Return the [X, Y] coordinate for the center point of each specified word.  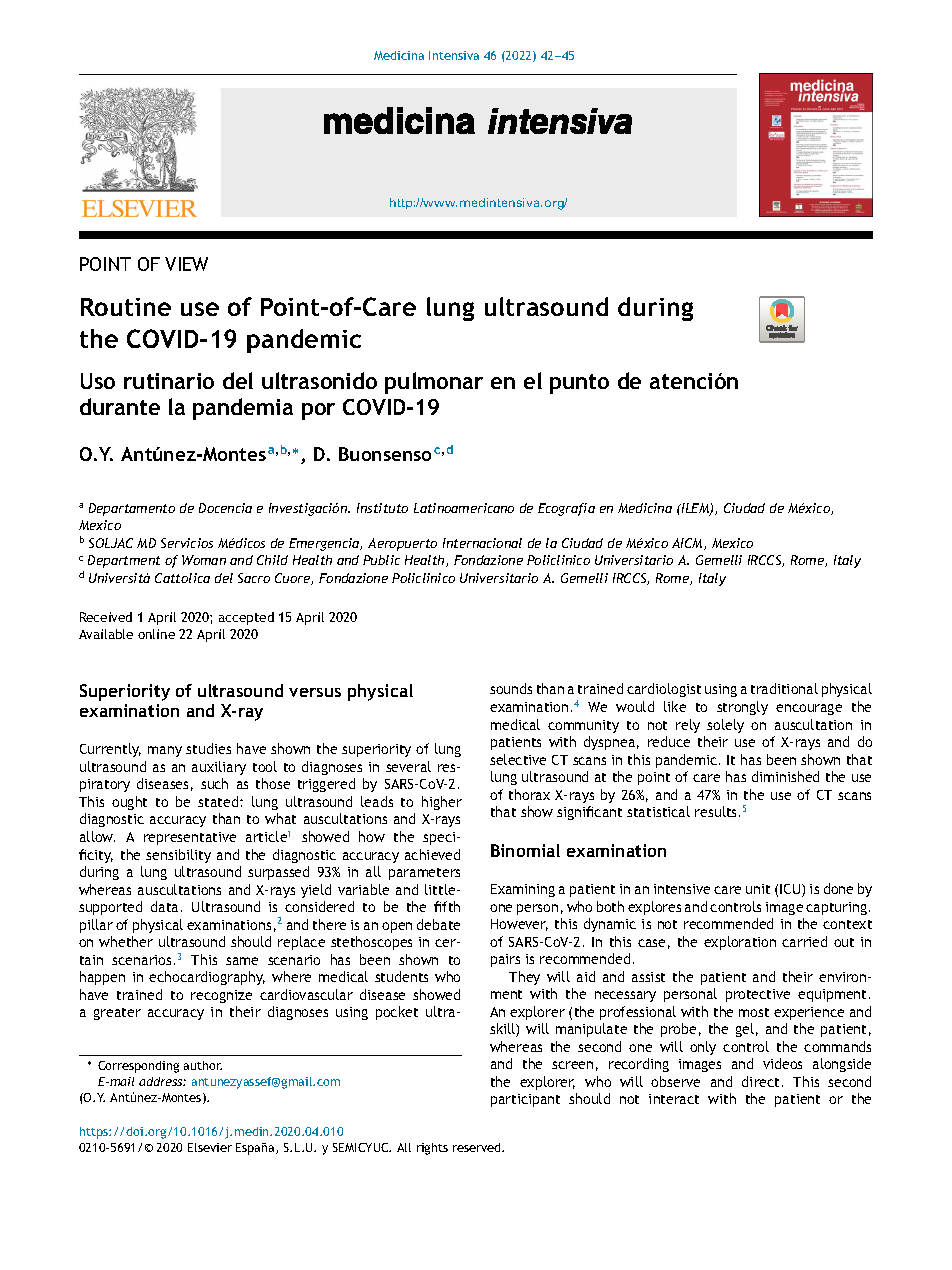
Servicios [187, 543]
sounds [511, 688]
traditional [784, 688]
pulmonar [434, 383]
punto [579, 384]
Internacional [482, 543]
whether [126, 941]
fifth [447, 906]
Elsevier [210, 1147]
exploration [740, 943]
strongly [742, 708]
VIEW [186, 264]
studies [208, 748]
